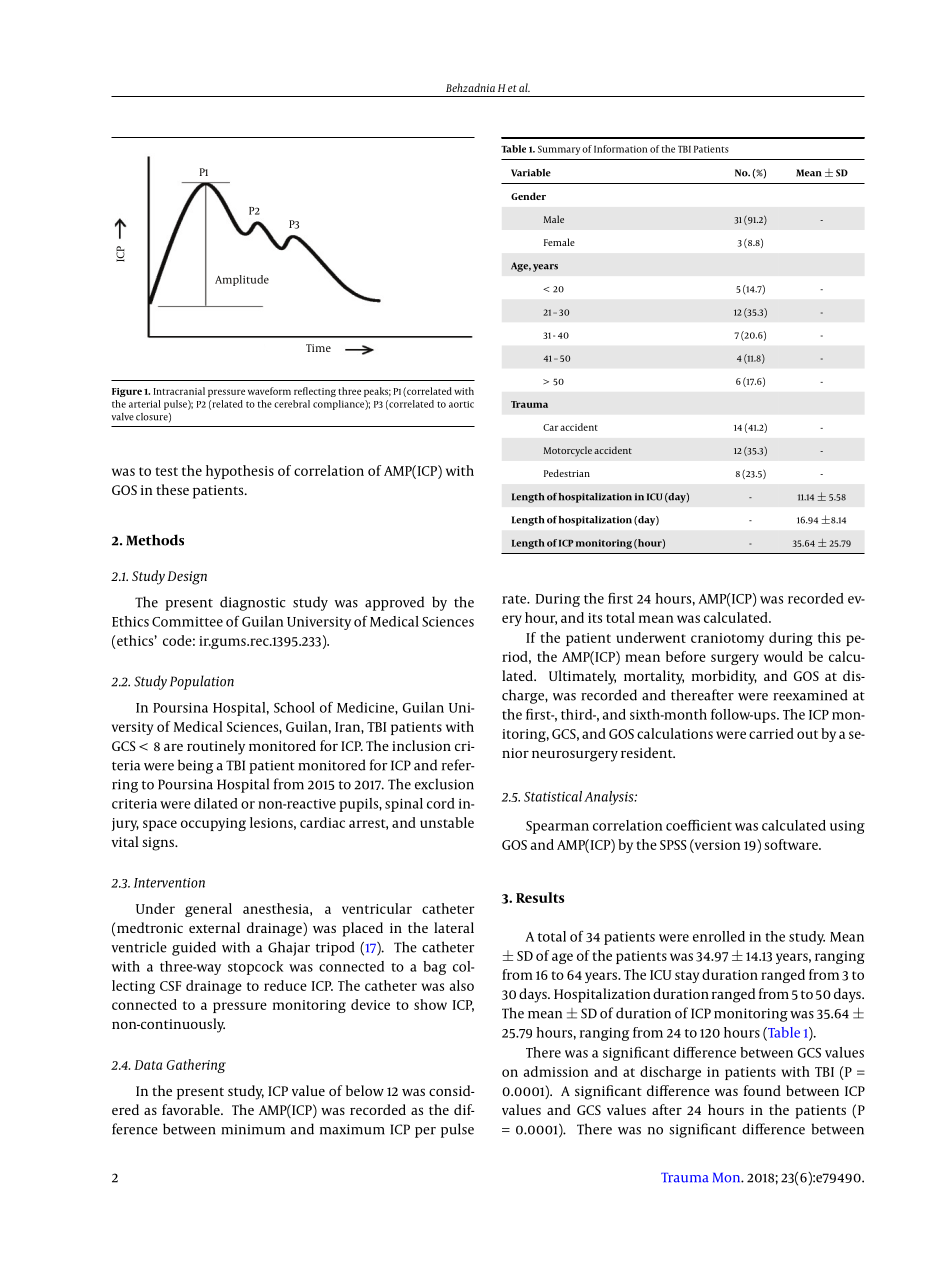 The height and width of the screenshot is (1271, 952). Describe the element at coordinates (620, 149) in the screenshot. I see `Information` at that location.
